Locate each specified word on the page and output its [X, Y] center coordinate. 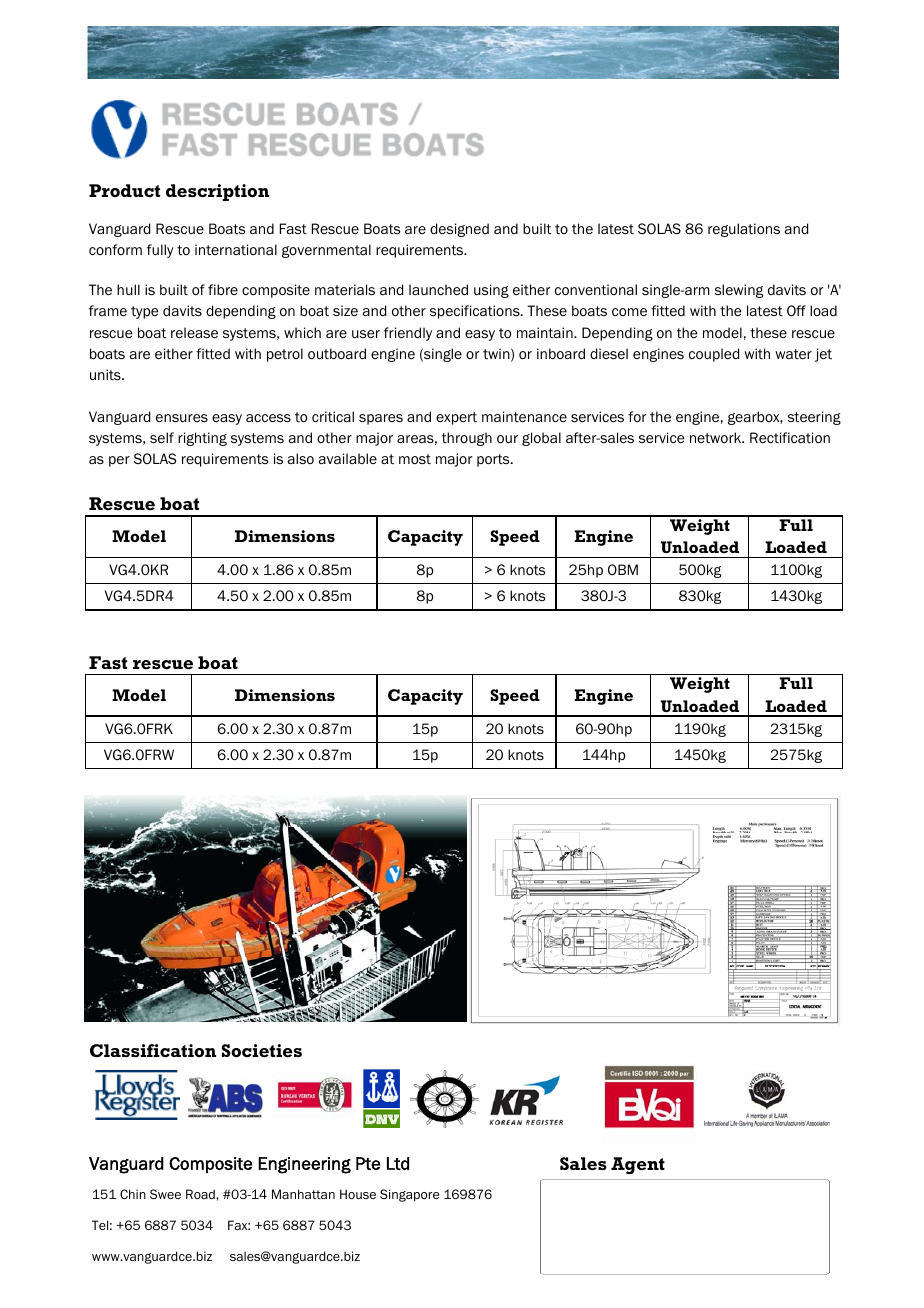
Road [201, 1194]
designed [459, 230]
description [217, 192]
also [301, 458]
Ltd [398, 1163]
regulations [744, 230]
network [717, 437]
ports [494, 460]
